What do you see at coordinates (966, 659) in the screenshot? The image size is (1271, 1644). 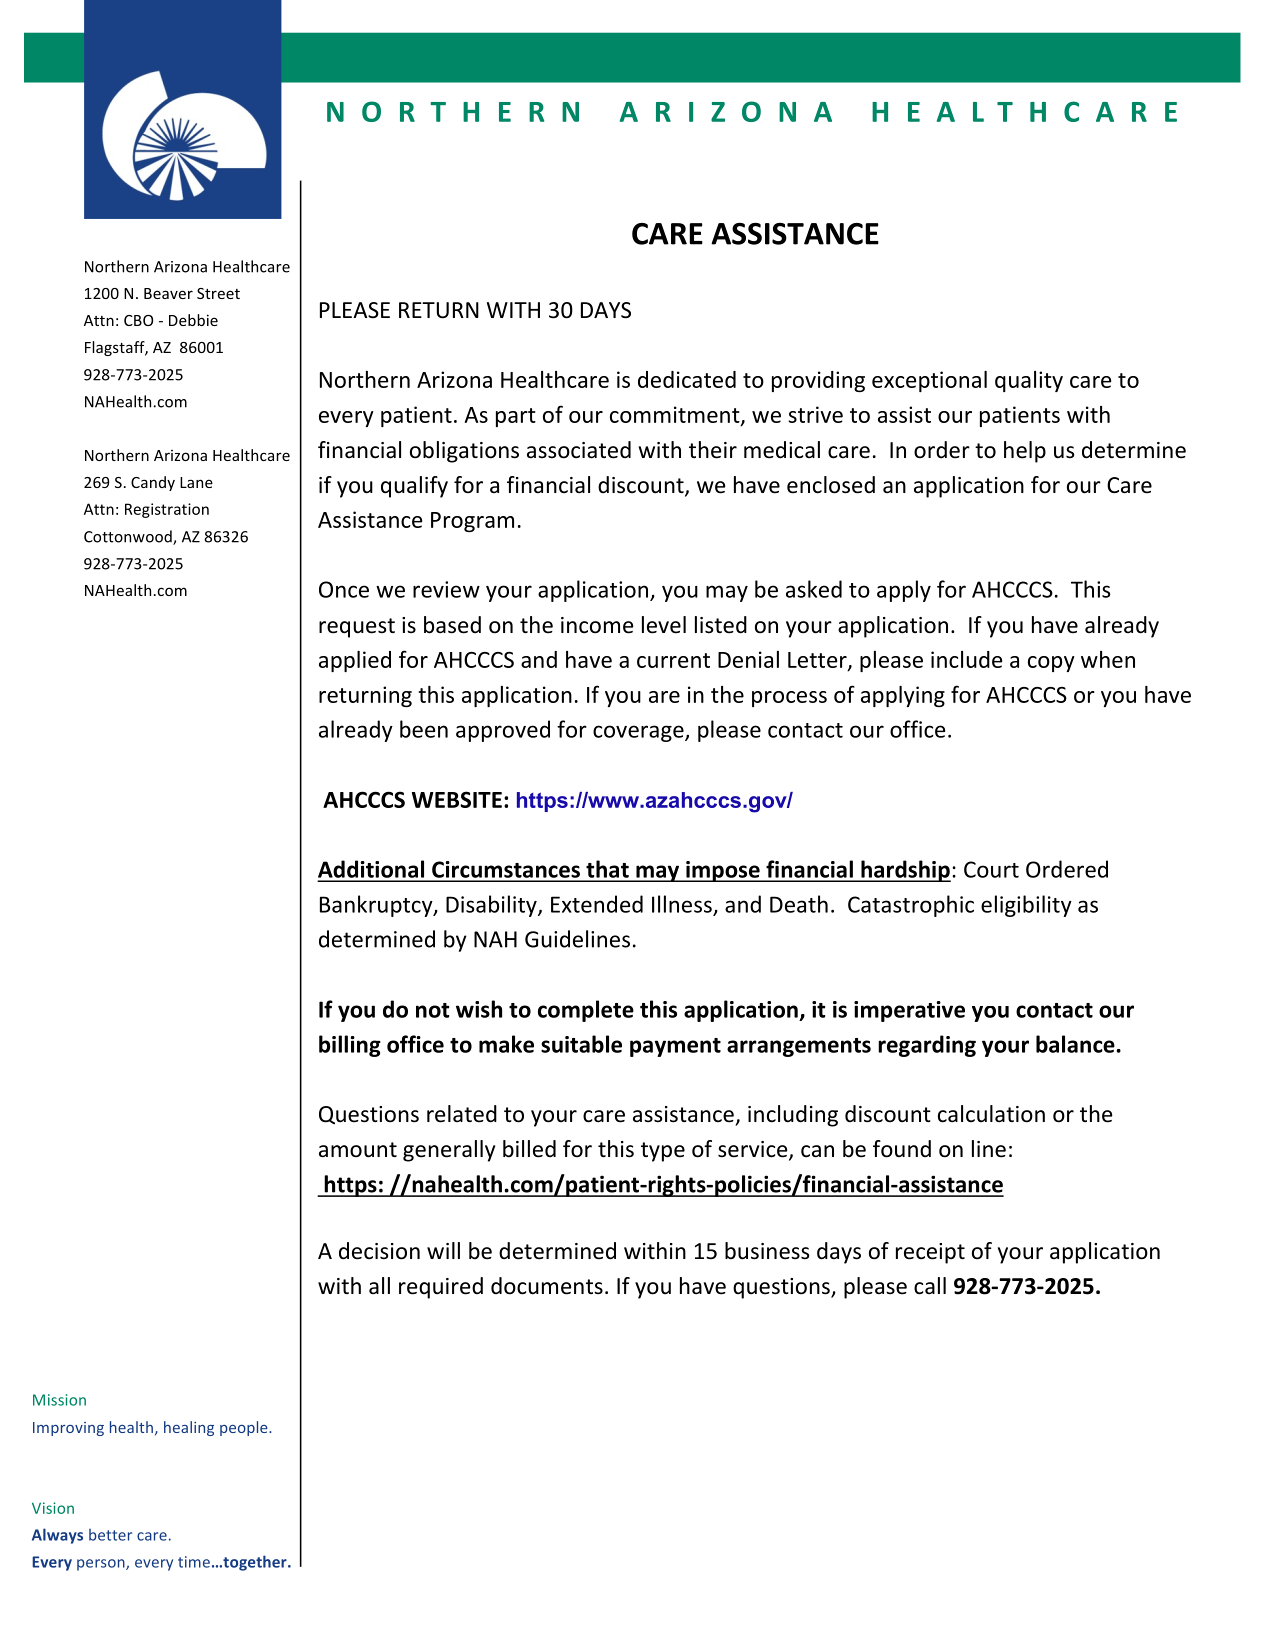 I see `include` at bounding box center [966, 659].
